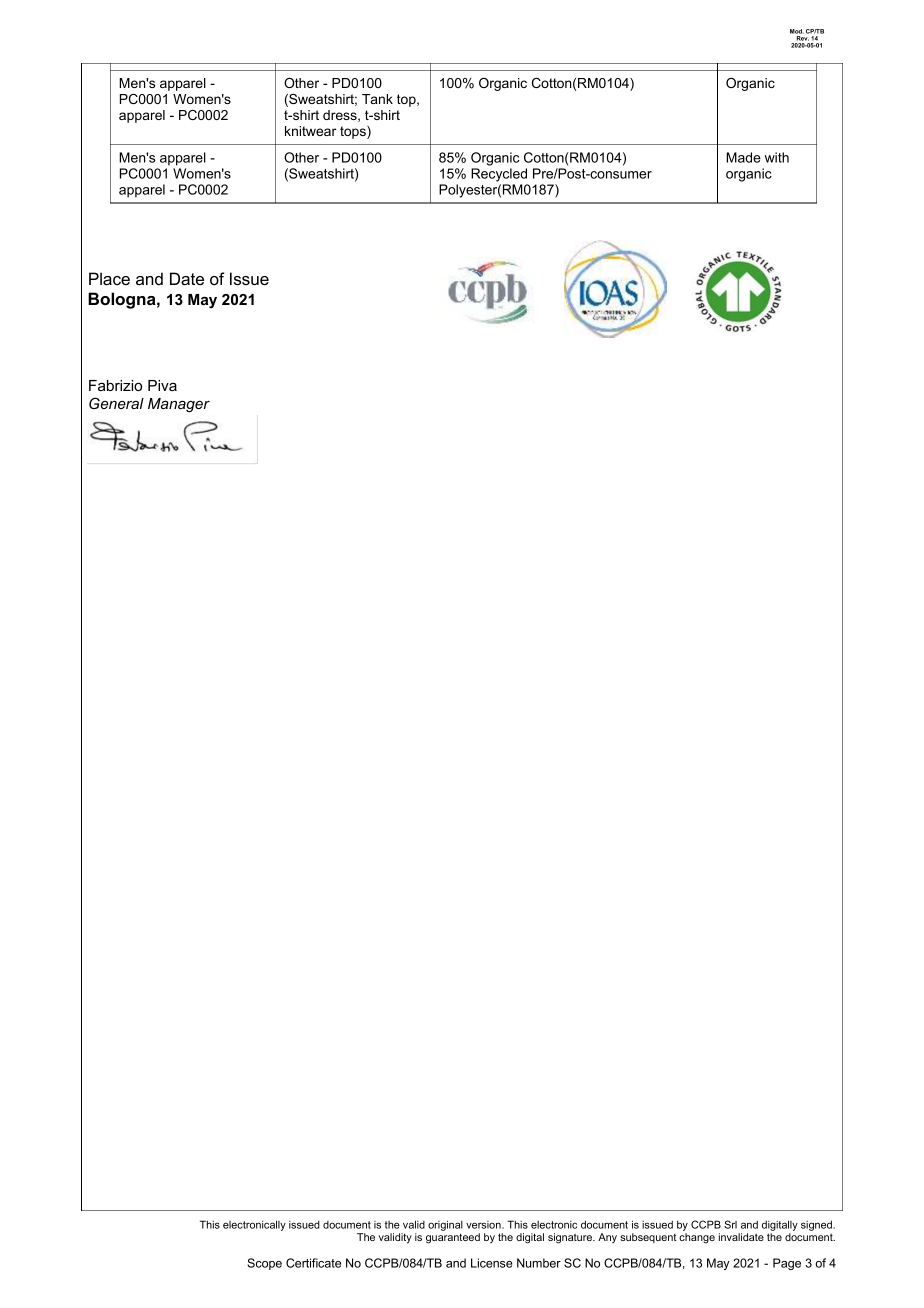 The image size is (924, 1308). What do you see at coordinates (264, 1264) in the page?
I see `Scope` at bounding box center [264, 1264].
